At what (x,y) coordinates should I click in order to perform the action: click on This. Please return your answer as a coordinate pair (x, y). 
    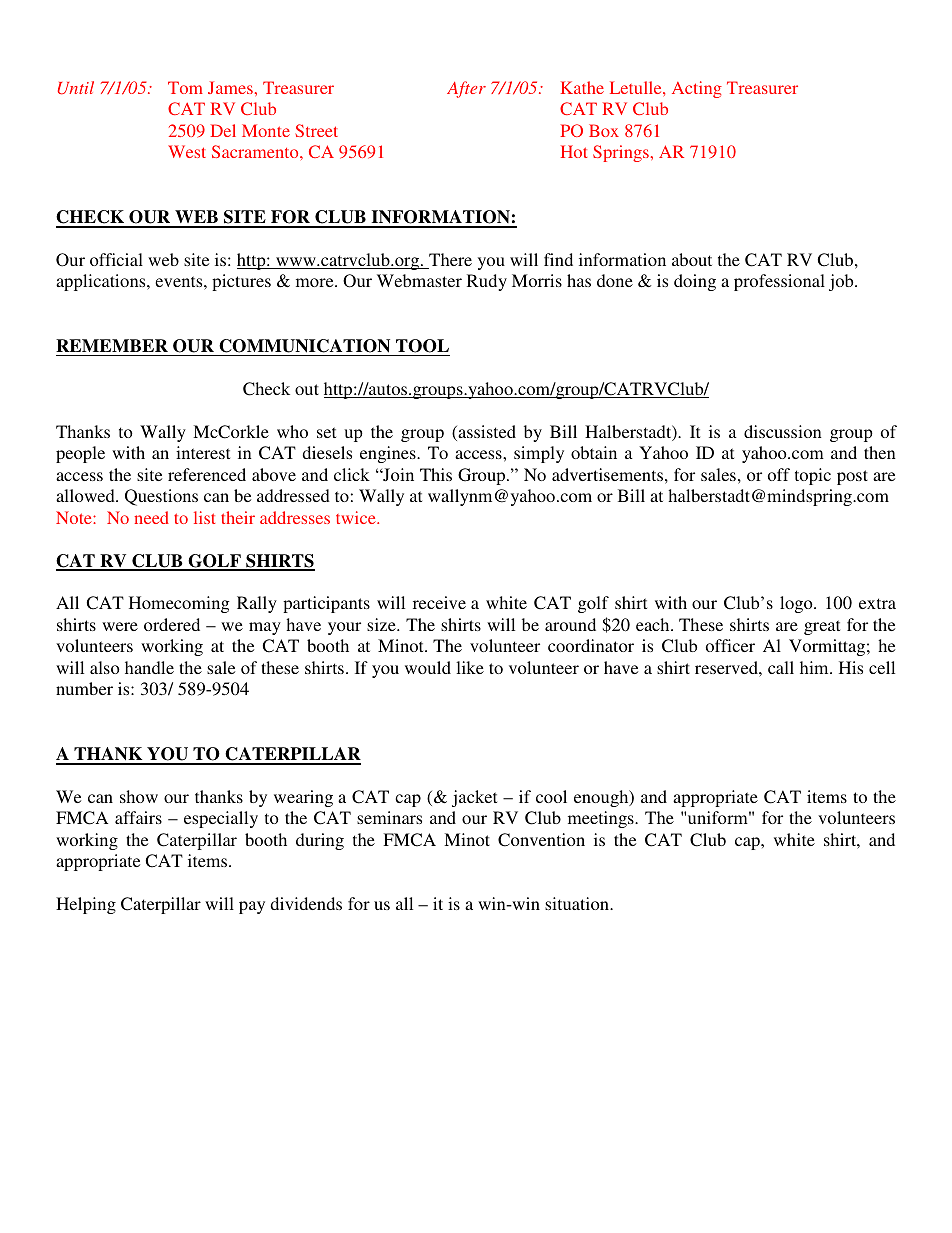
    Looking at the image, I should click on (436, 474).
